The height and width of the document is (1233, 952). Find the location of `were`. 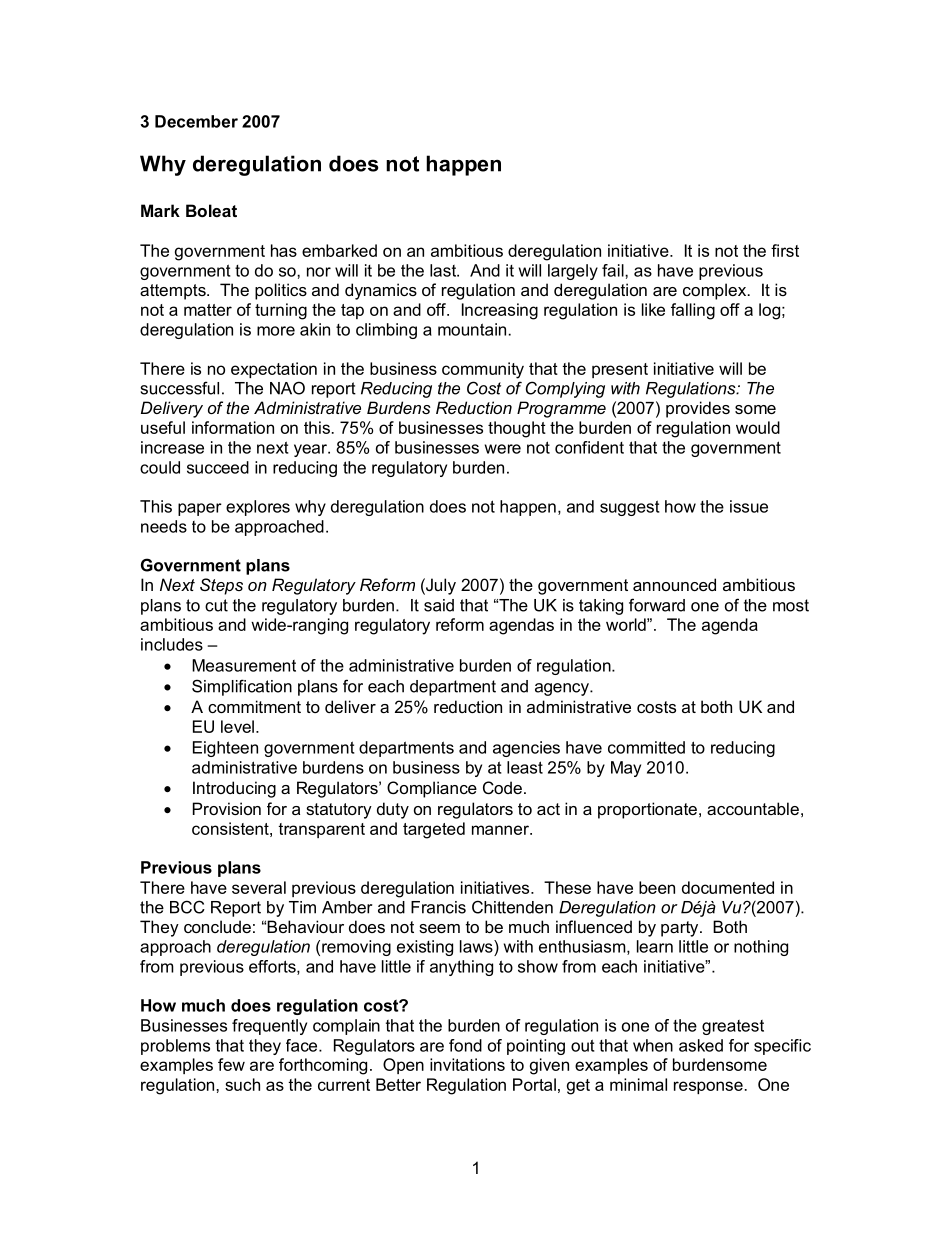

were is located at coordinates (503, 449).
